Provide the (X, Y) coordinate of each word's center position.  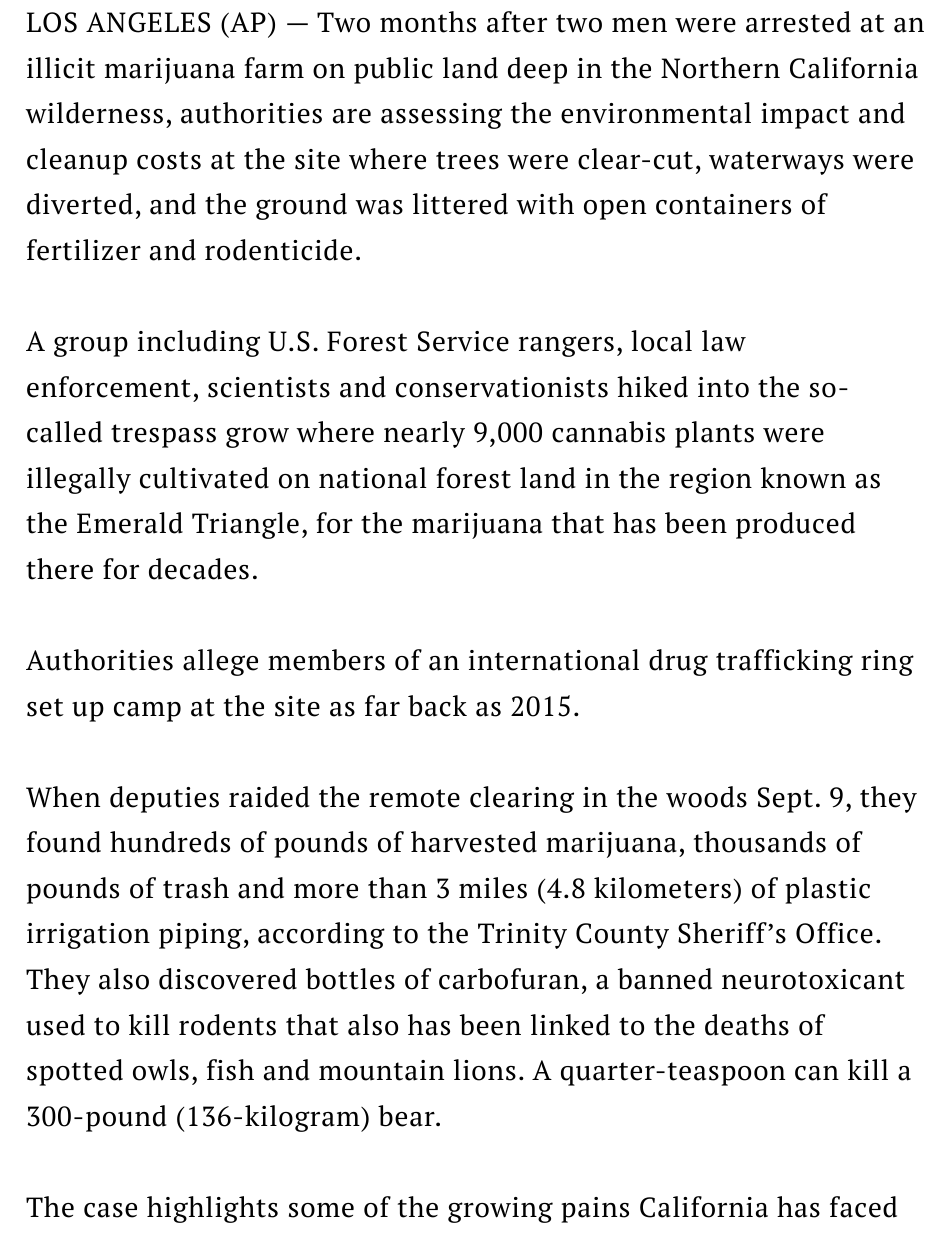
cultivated (204, 478)
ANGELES (148, 22)
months (428, 22)
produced (795, 525)
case (110, 1210)
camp (147, 712)
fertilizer (84, 250)
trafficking (784, 662)
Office (834, 933)
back (437, 706)
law (724, 341)
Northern (720, 68)
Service (463, 341)
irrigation (88, 936)
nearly (424, 434)
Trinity (522, 936)
